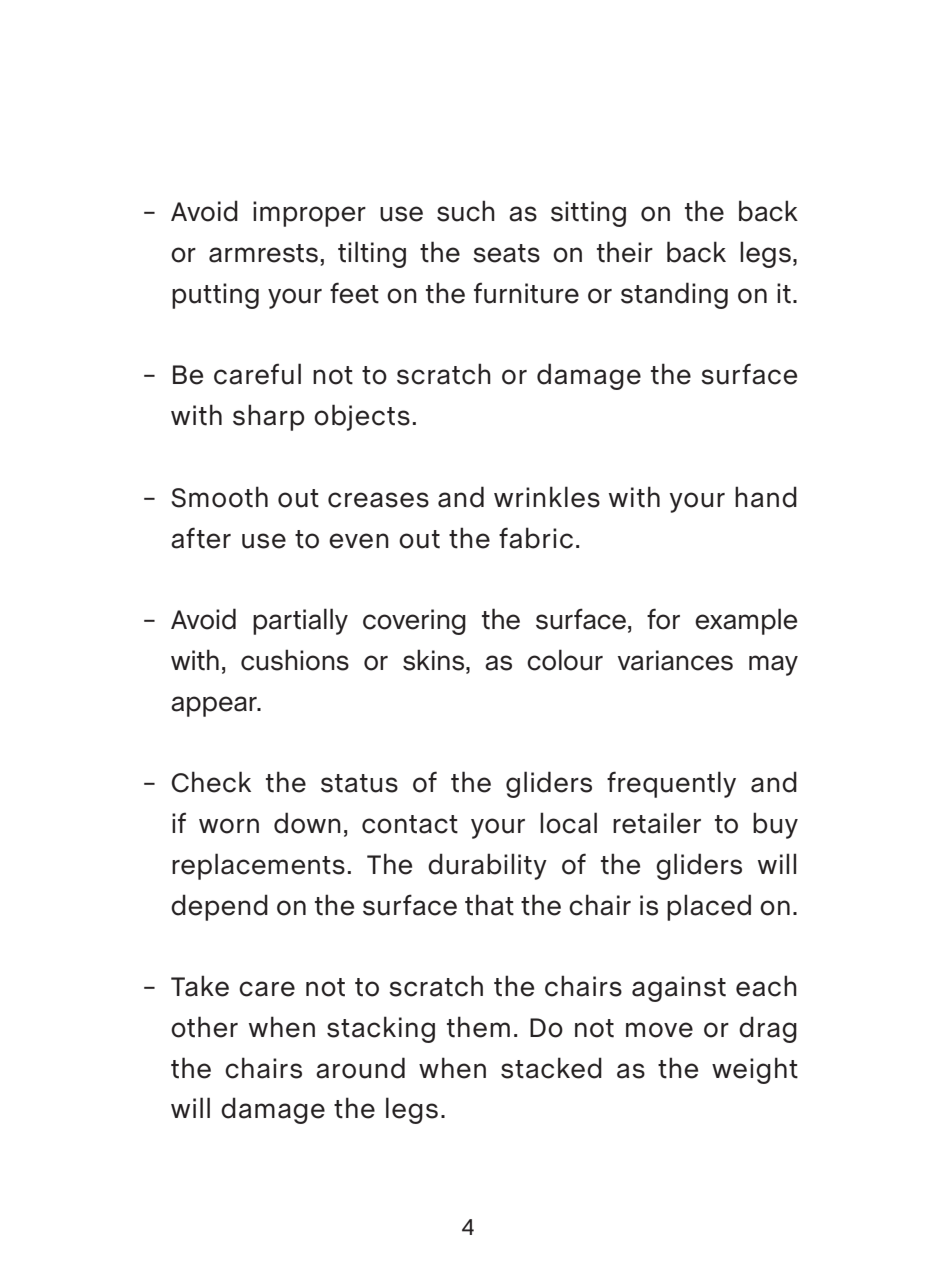  Describe the element at coordinates (506, 253) in the document. I see `seats` at that location.
